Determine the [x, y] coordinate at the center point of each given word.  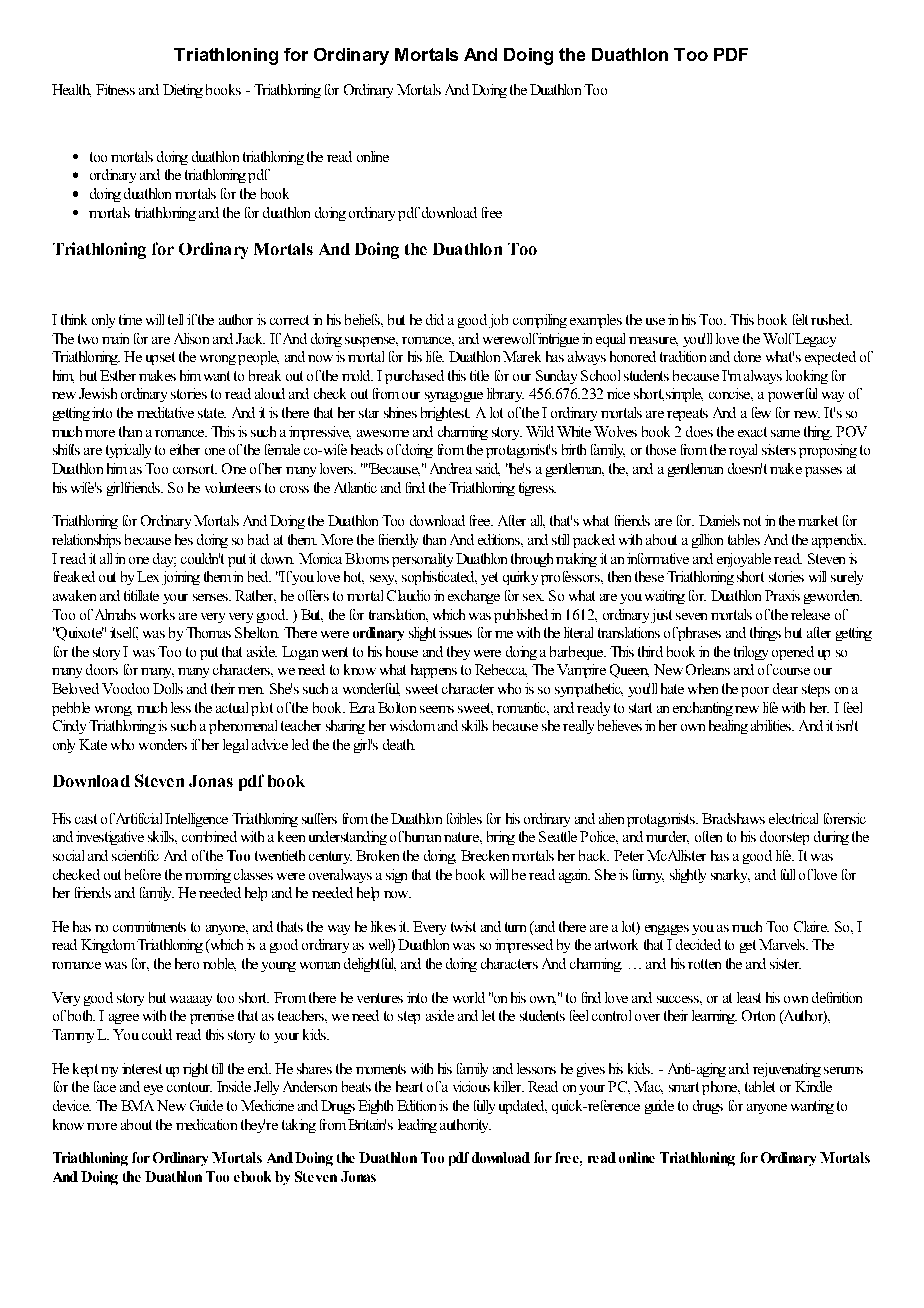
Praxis [782, 595]
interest [142, 1068]
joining [181, 578]
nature [462, 837]
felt [800, 319]
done [747, 356]
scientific [135, 855]
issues [455, 632]
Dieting [183, 91]
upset [160, 358]
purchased [414, 377]
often [708, 836]
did [435, 319]
